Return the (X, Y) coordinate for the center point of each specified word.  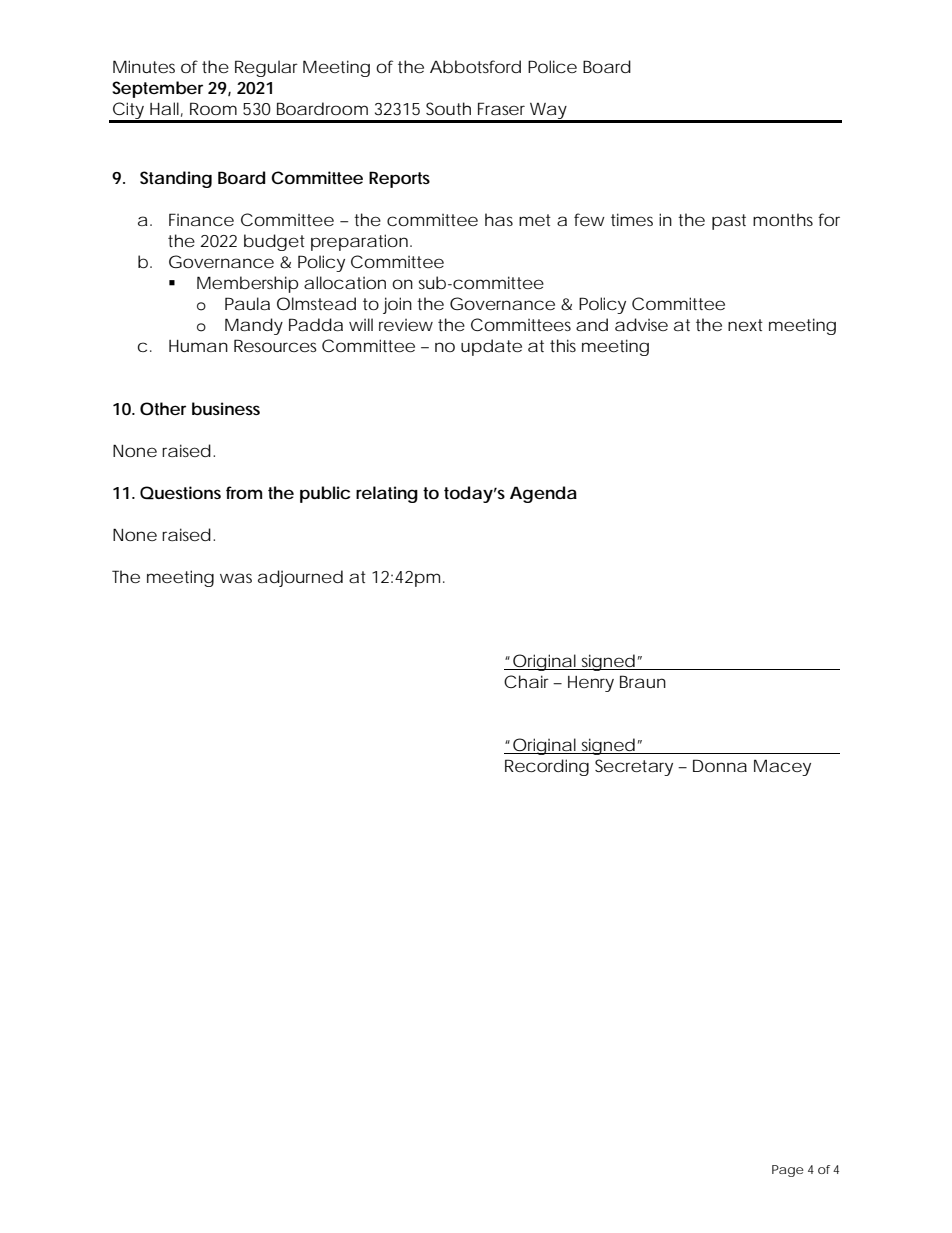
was (236, 578)
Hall (164, 108)
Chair (526, 681)
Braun (643, 681)
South (448, 108)
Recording (547, 767)
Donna (720, 765)
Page (788, 1171)
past (729, 222)
